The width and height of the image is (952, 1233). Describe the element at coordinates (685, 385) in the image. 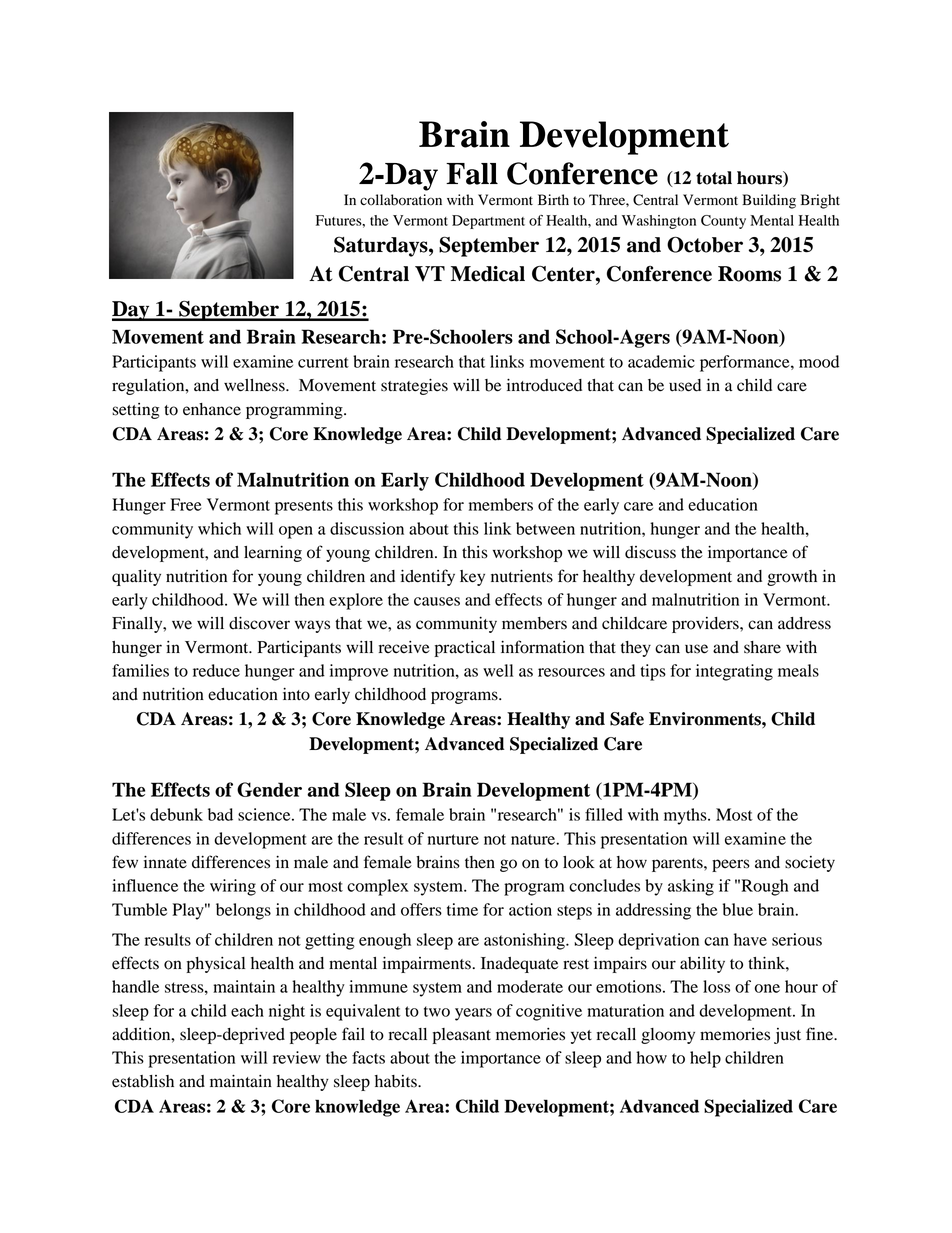

I see `used` at that location.
